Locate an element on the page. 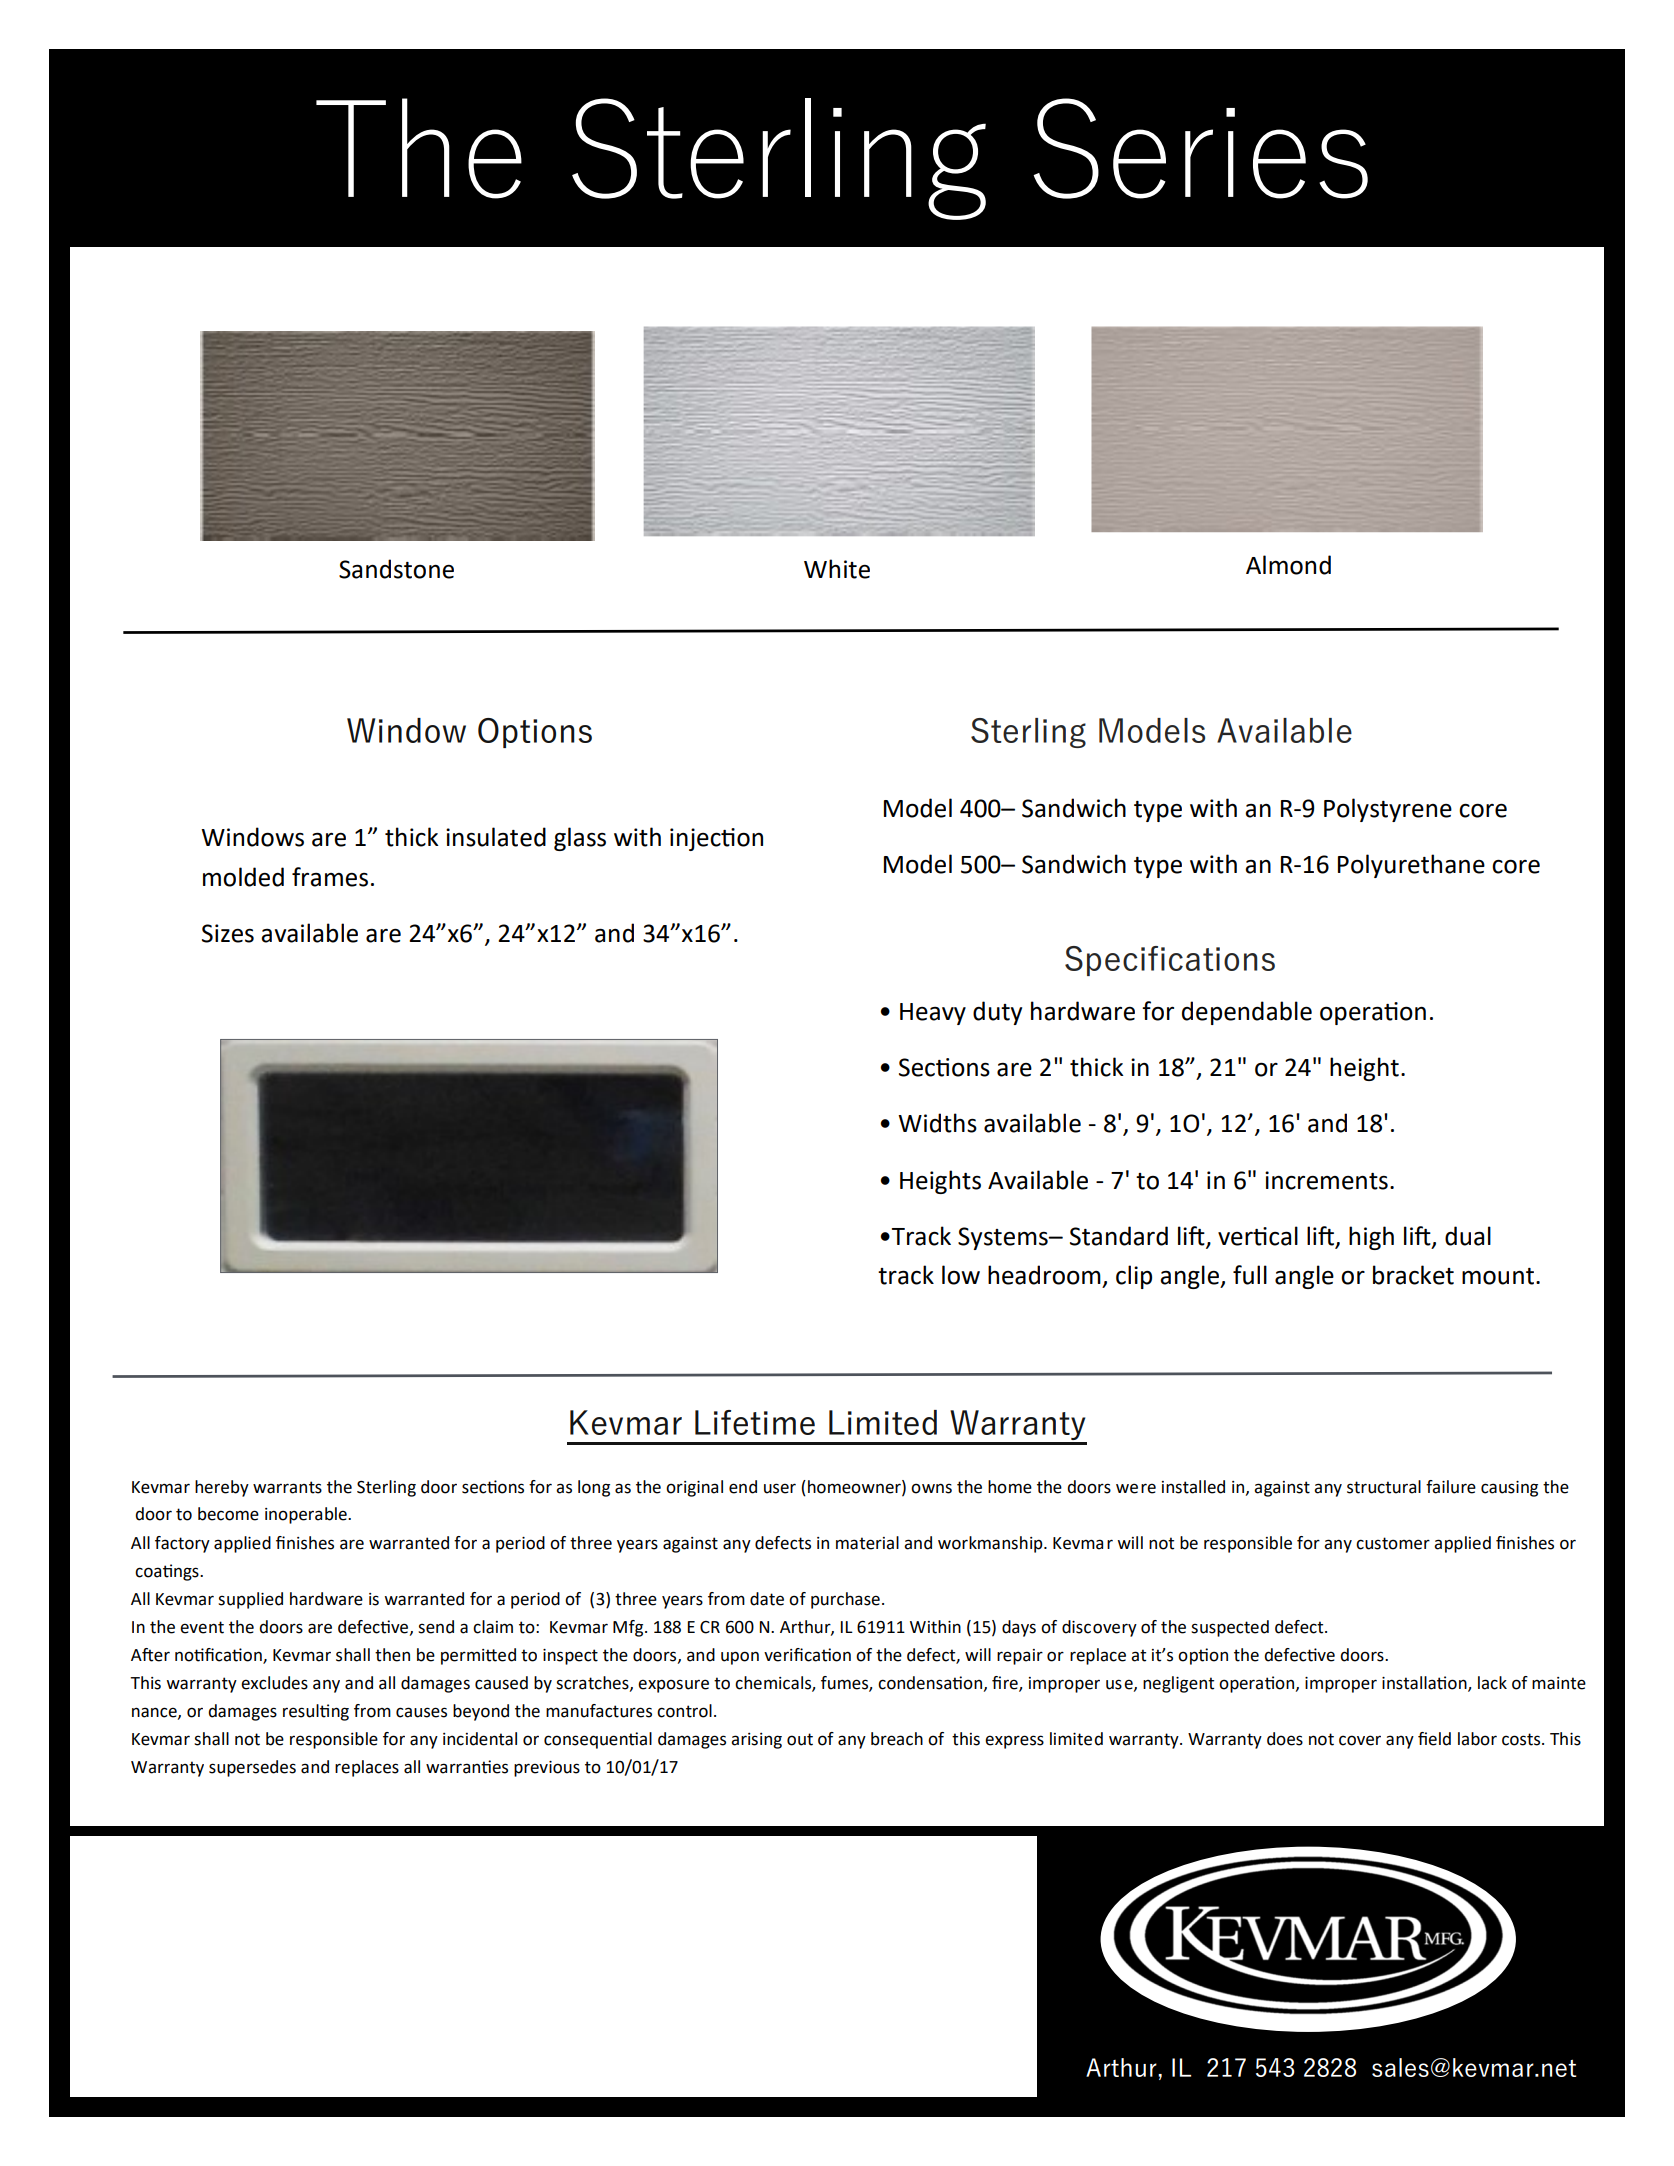 The height and width of the image is (2166, 1674). Series is located at coordinates (1200, 148).
